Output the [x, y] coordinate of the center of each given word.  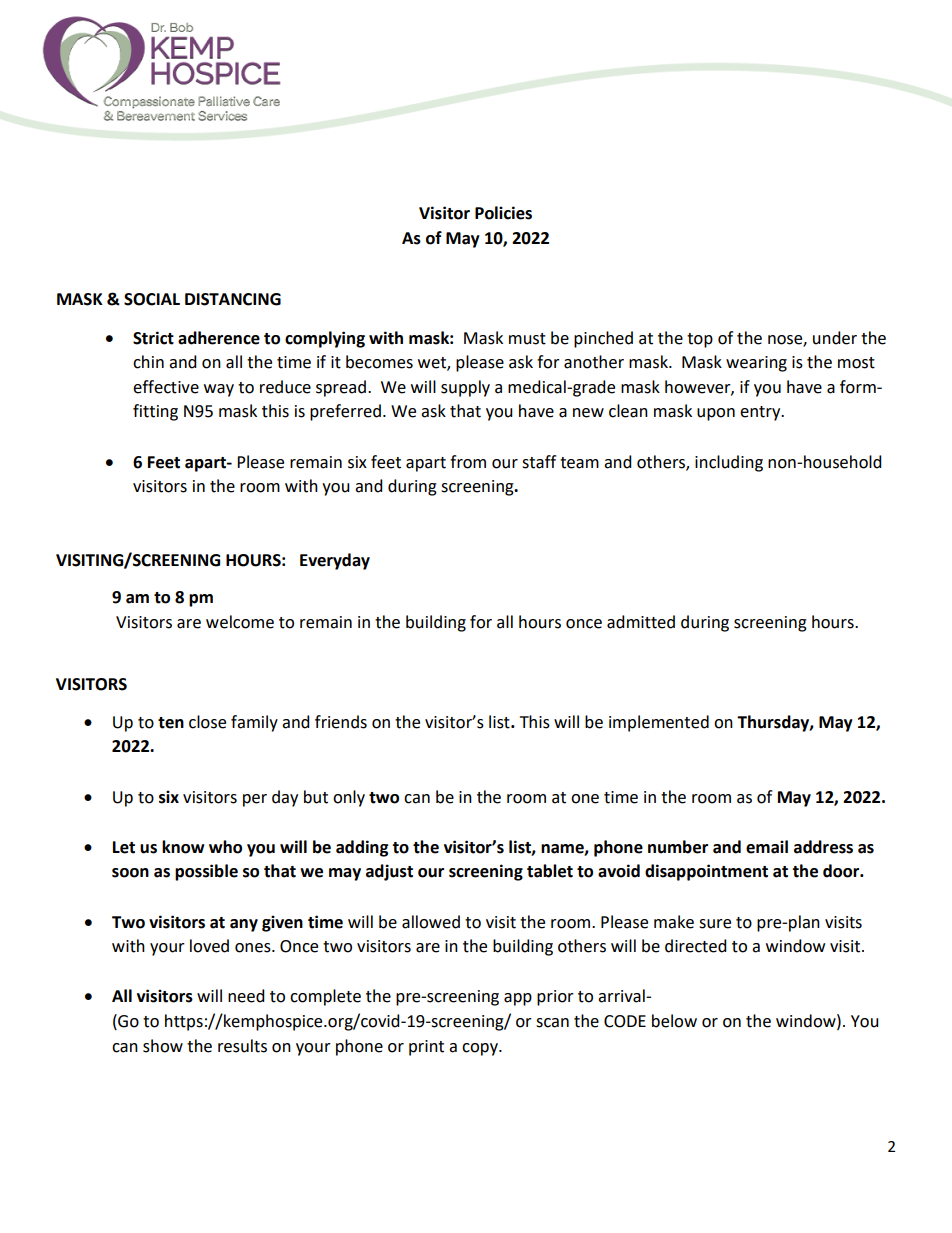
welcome [240, 622]
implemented [659, 723]
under [835, 338]
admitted [641, 622]
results [242, 1046]
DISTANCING [233, 299]
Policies [503, 213]
